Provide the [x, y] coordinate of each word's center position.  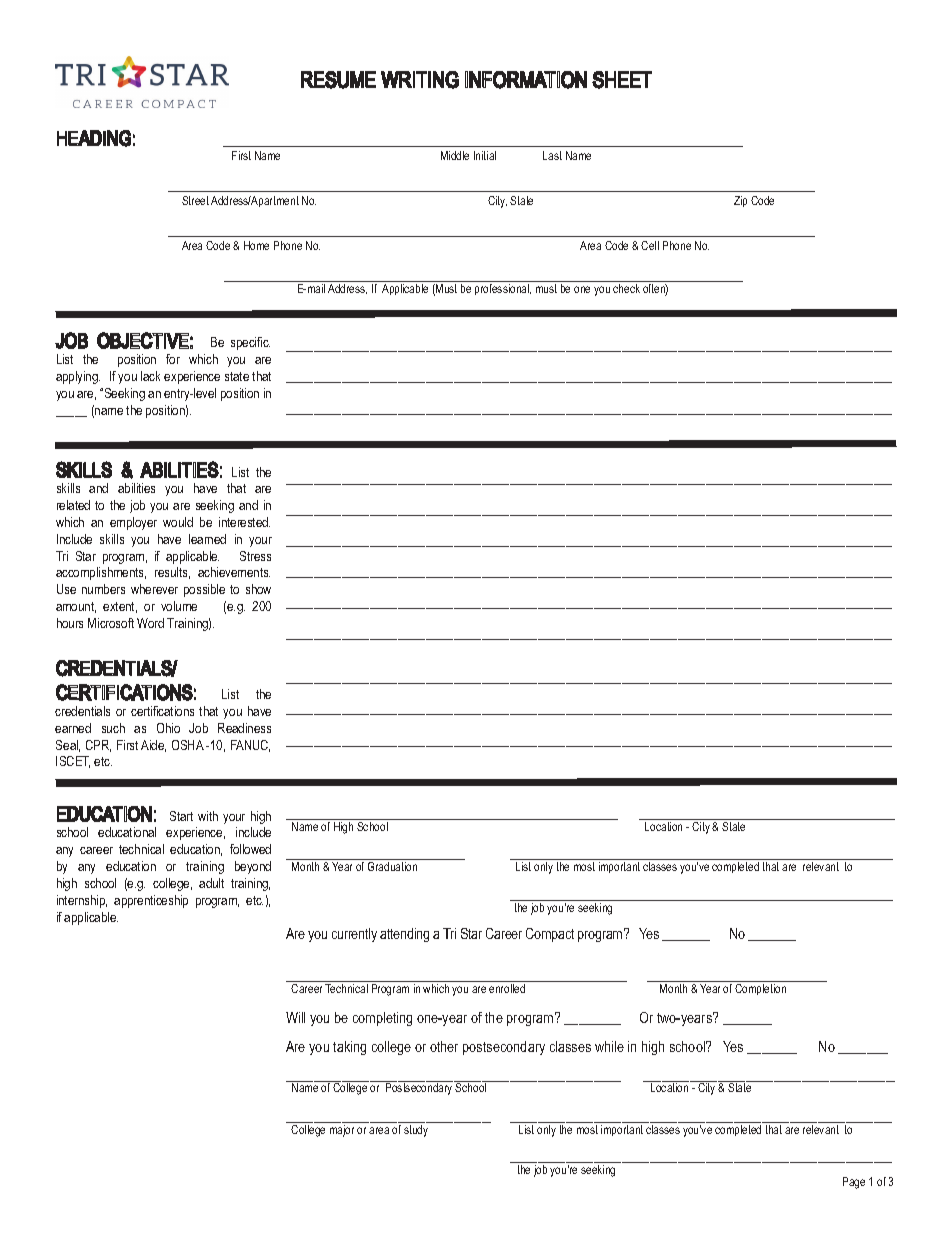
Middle [455, 155]
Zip [740, 201]
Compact [550, 935]
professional [503, 289]
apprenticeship [151, 901]
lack [150, 376]
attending [404, 935]
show [258, 589]
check [626, 288]
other [444, 1046]
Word [150, 623]
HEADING [94, 138]
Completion [760, 989]
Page [854, 1183]
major [342, 1131]
